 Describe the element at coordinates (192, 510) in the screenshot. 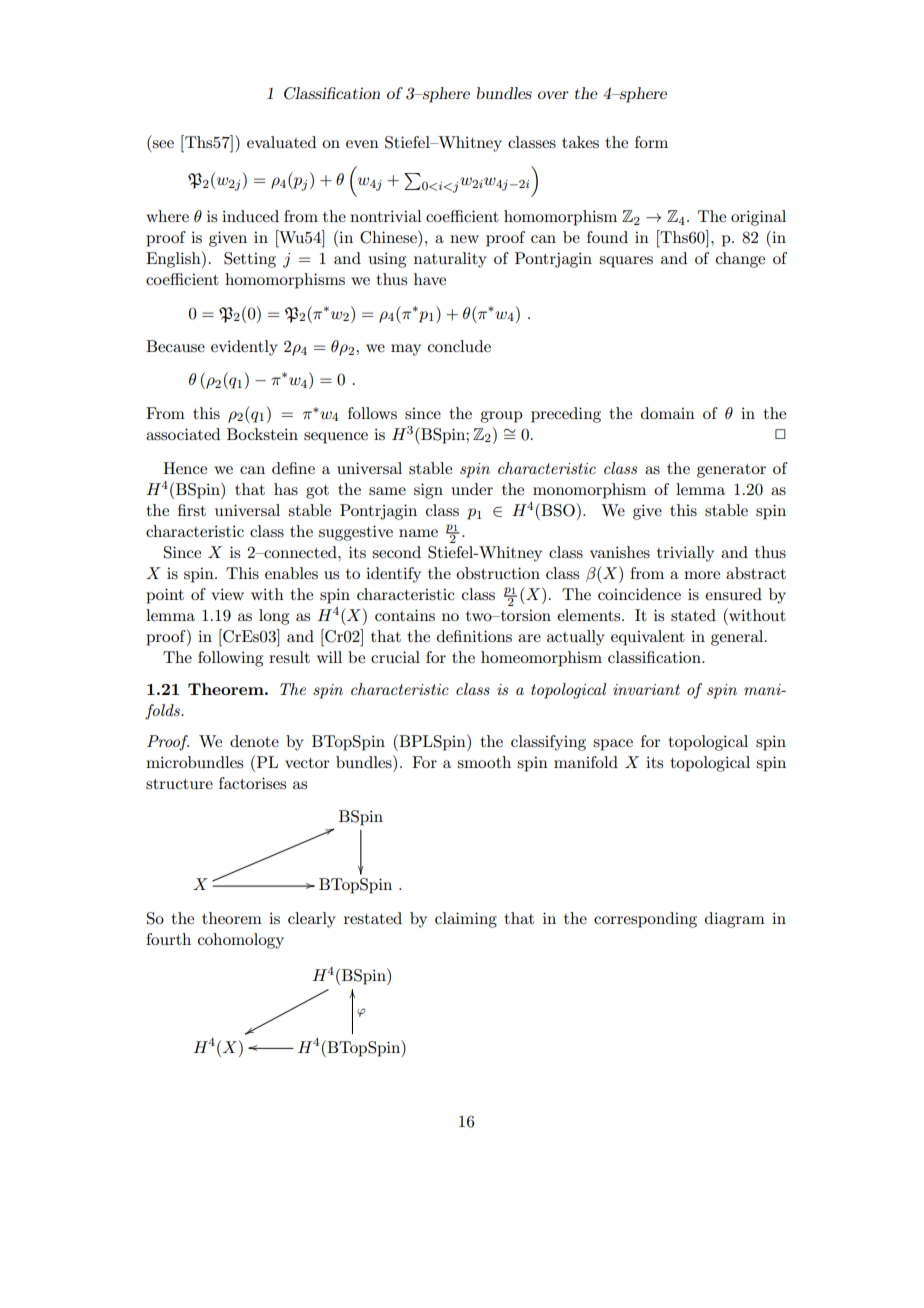

I see `first` at that location.
